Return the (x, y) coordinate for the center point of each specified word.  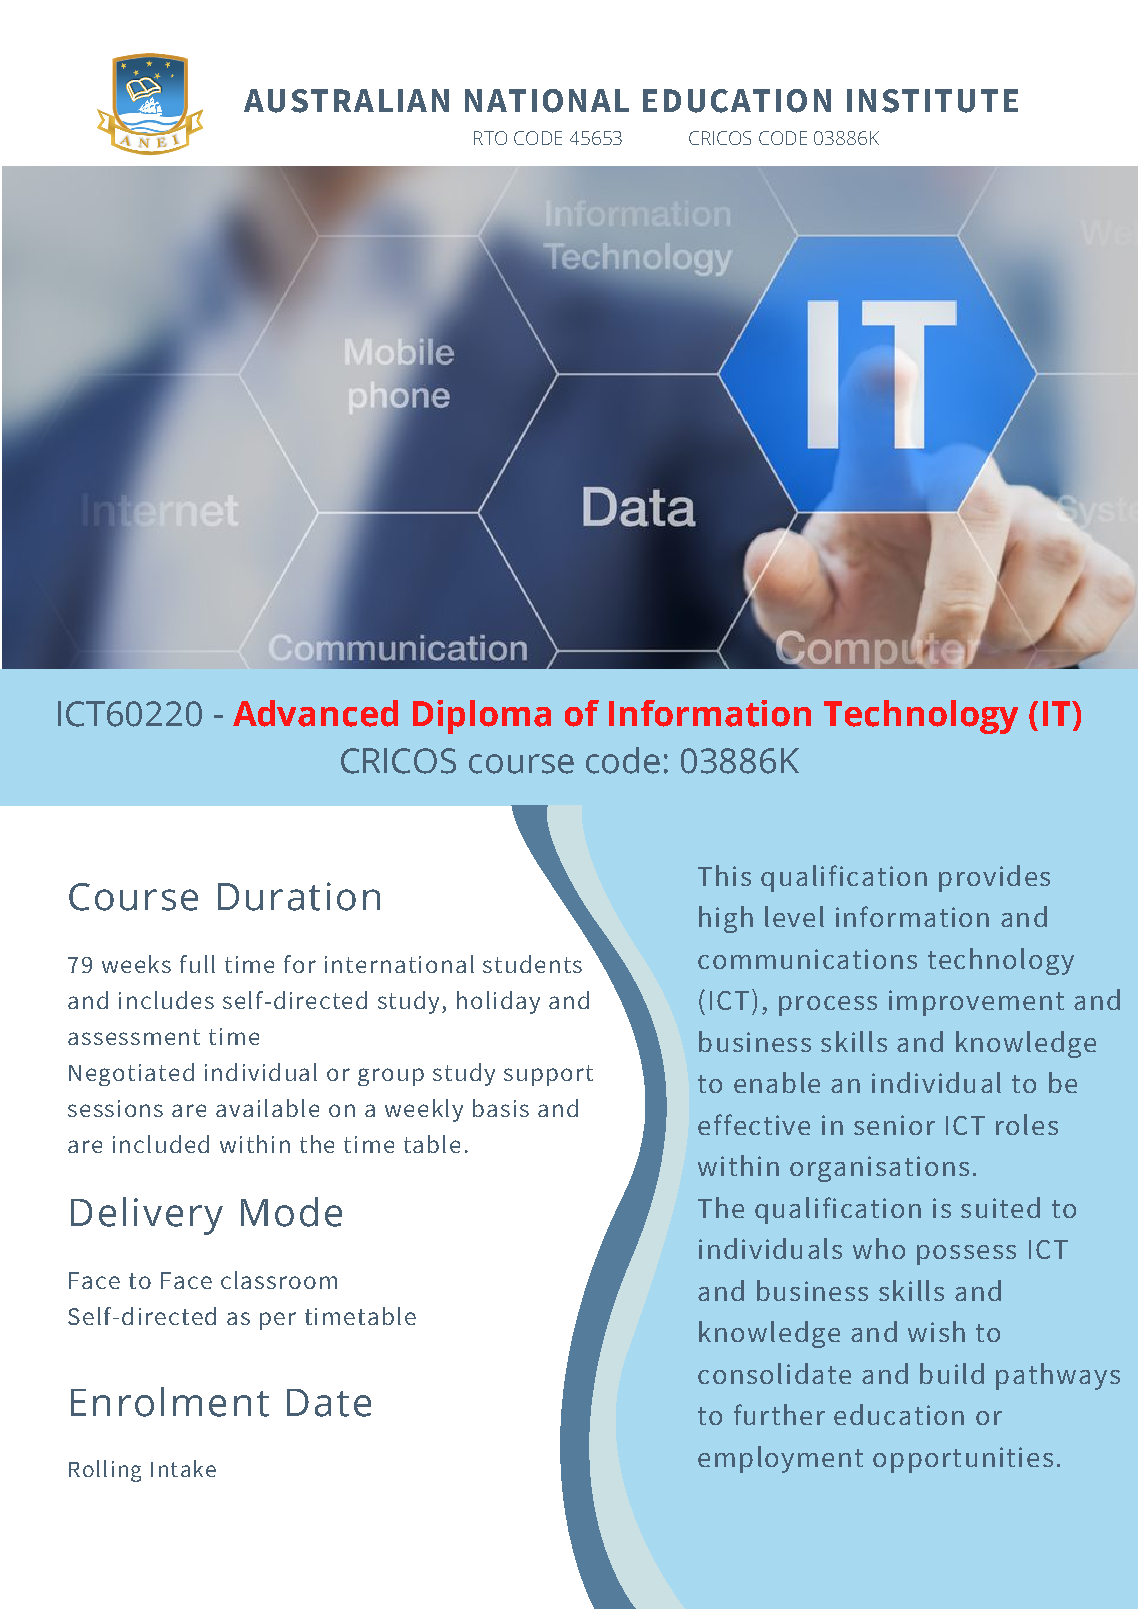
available (267, 1108)
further (779, 1414)
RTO (490, 138)
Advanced (315, 713)
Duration (299, 896)
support (548, 1075)
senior (894, 1125)
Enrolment (170, 1402)
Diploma (482, 717)
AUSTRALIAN (346, 101)
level (794, 916)
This (724, 875)
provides (994, 878)
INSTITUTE (932, 101)
